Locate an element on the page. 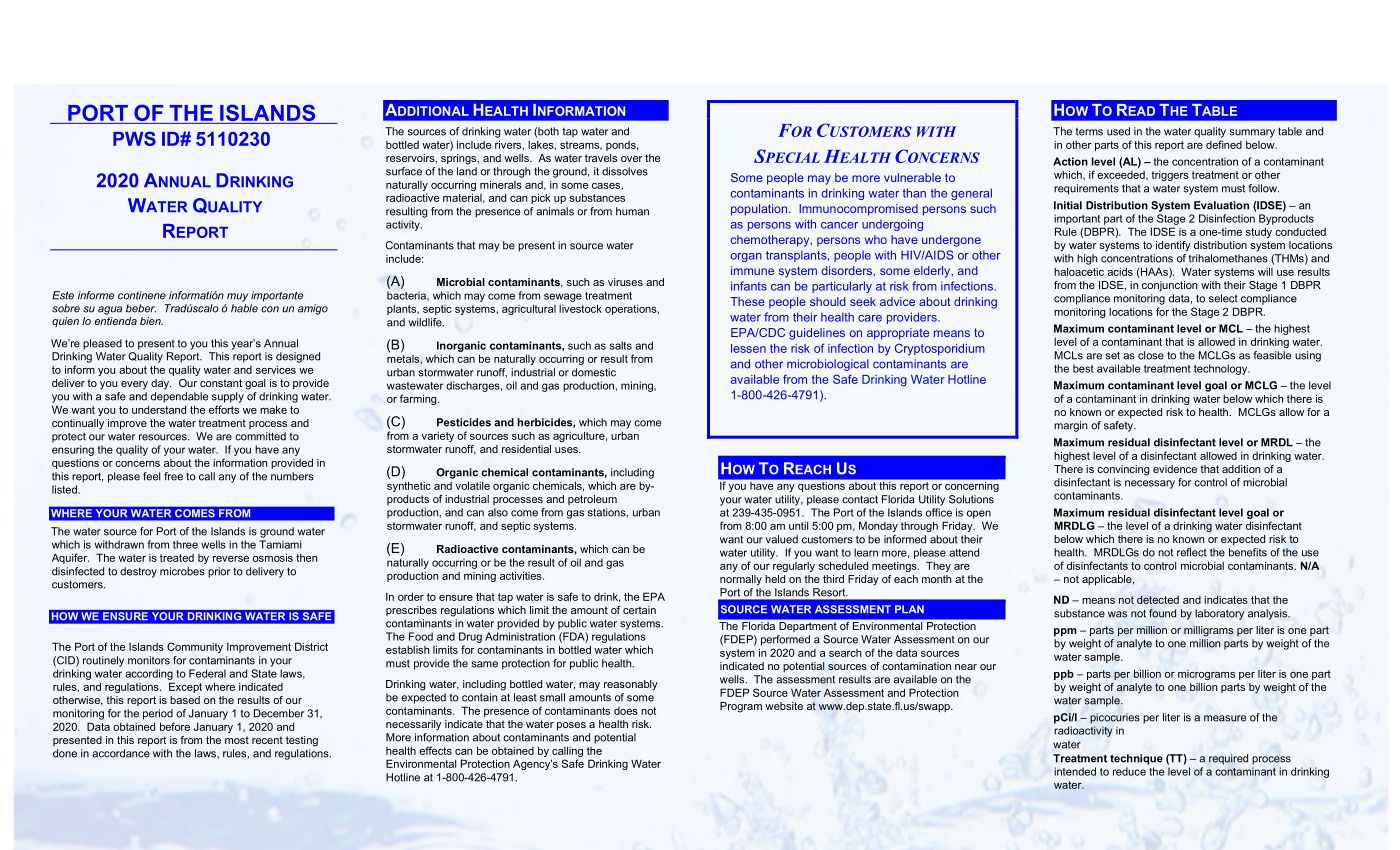 This document has width=1400, height=850. most is located at coordinates (237, 740).
